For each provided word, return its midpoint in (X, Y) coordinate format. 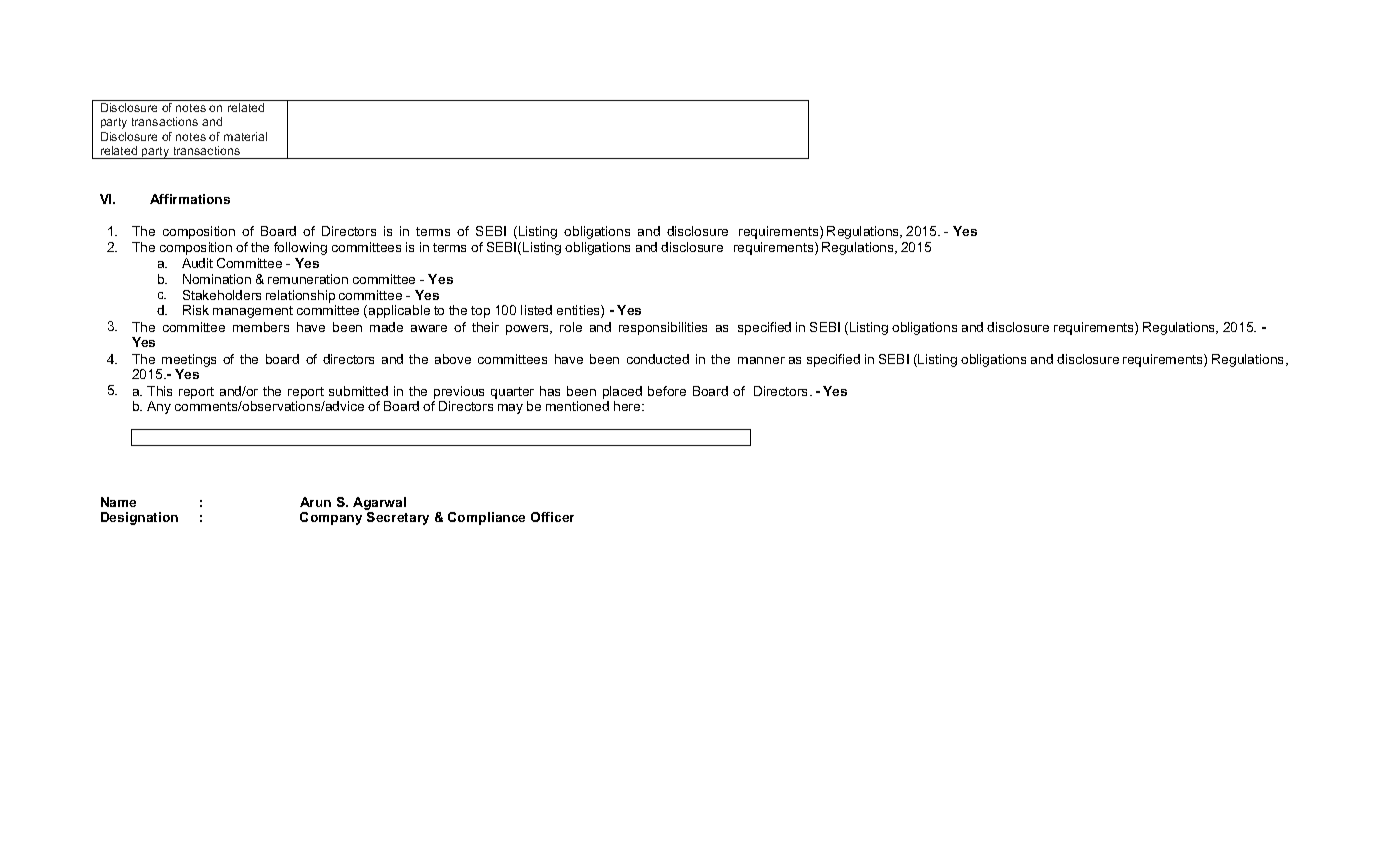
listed (536, 310)
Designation (139, 518)
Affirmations (190, 199)
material (245, 136)
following (300, 248)
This (159, 391)
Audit (197, 263)
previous (459, 392)
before (667, 391)
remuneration (308, 279)
